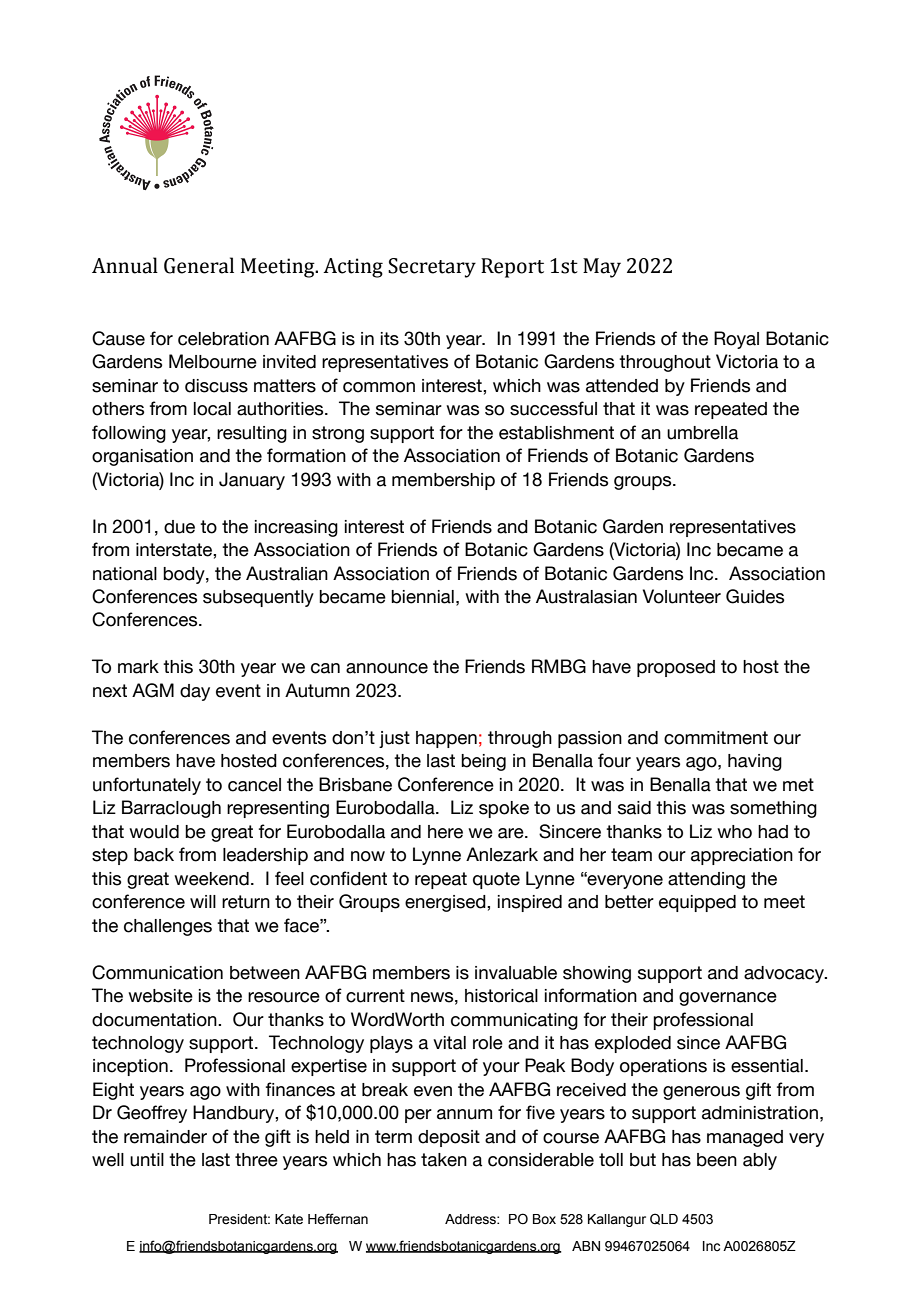  Describe the element at coordinates (147, 1160) in the screenshot. I see `until` at that location.
